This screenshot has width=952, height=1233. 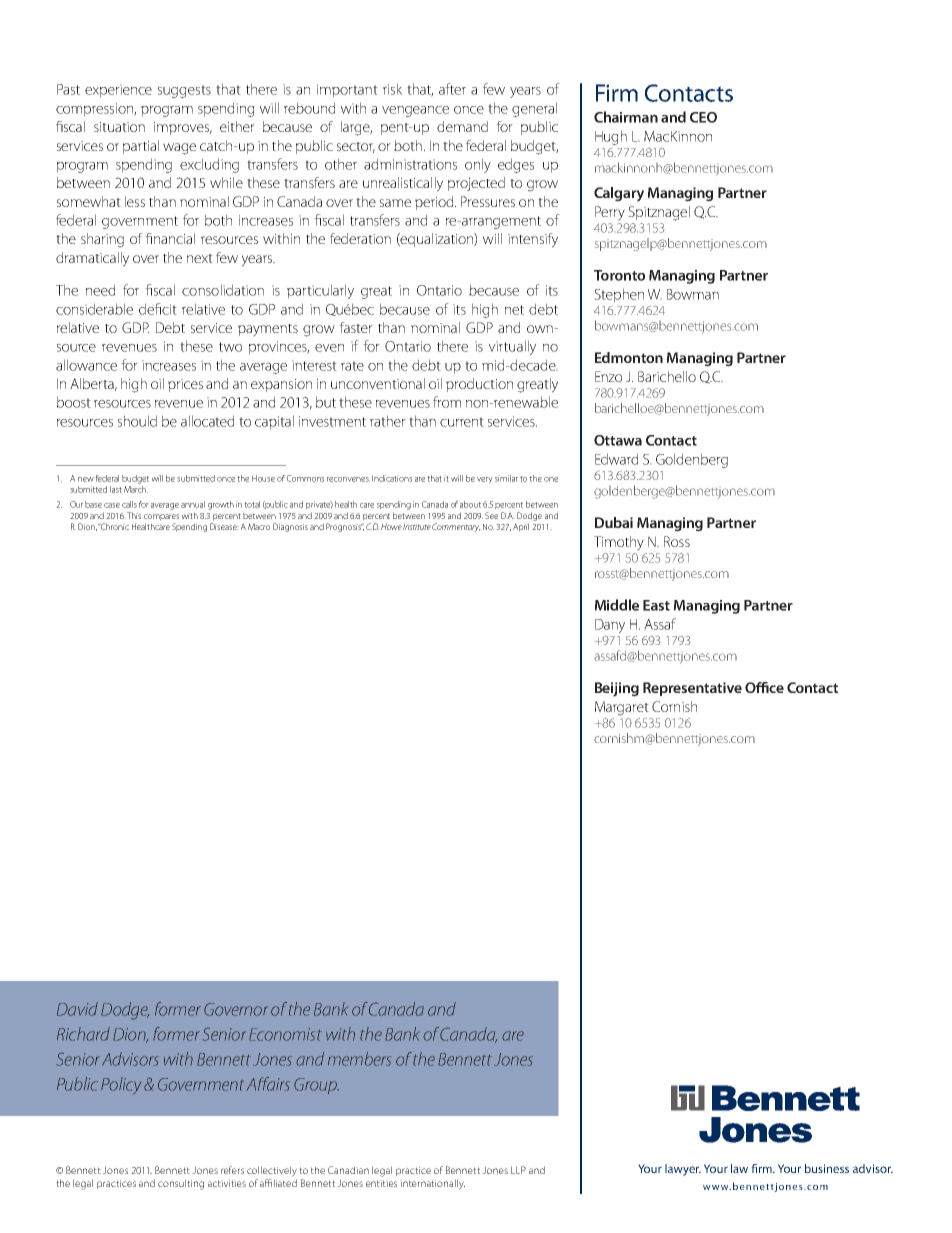 I want to click on Commentary, so click(x=456, y=527).
